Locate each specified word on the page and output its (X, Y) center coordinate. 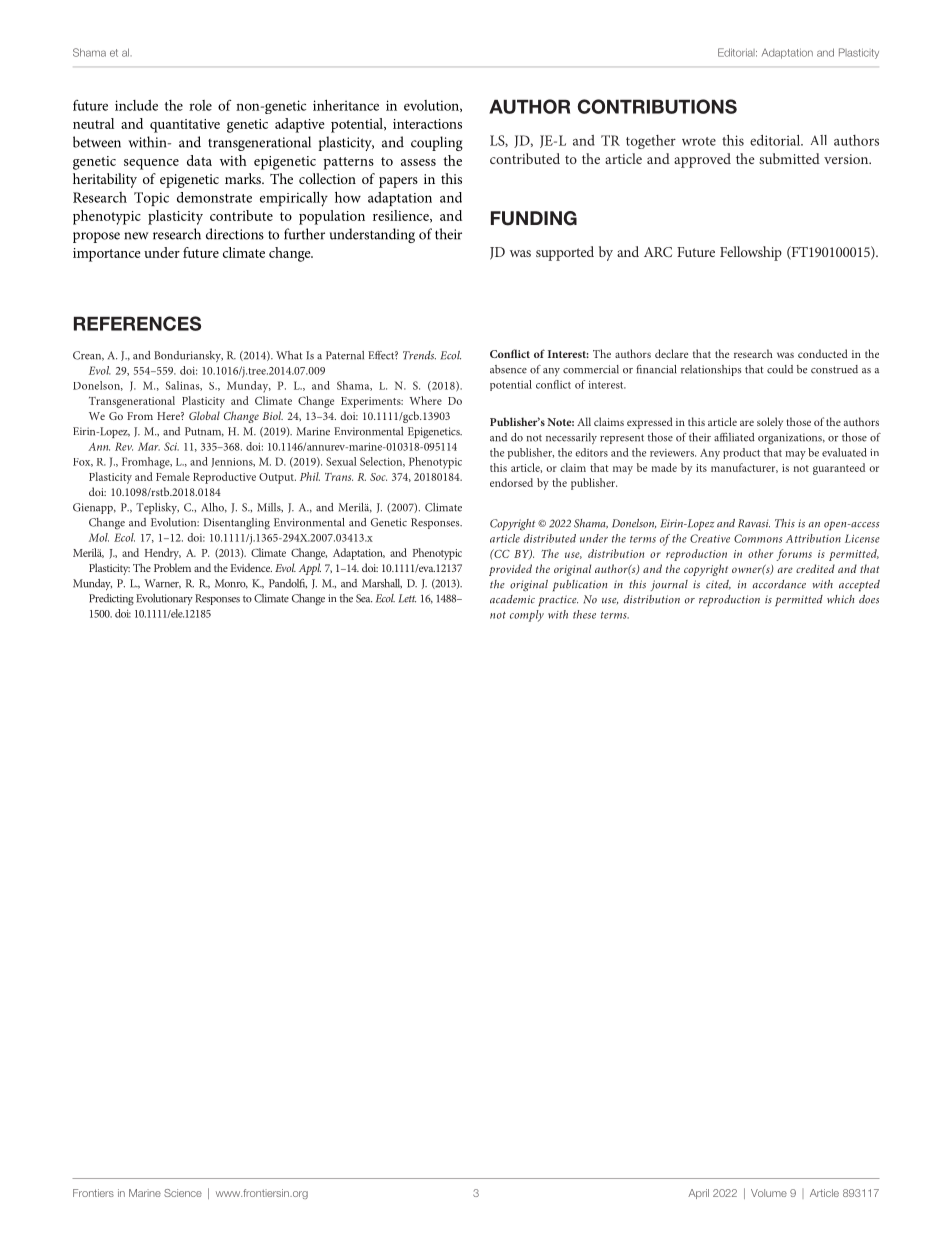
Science (183, 1193)
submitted (789, 158)
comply (527, 616)
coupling (437, 143)
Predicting (111, 600)
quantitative (185, 126)
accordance (779, 584)
